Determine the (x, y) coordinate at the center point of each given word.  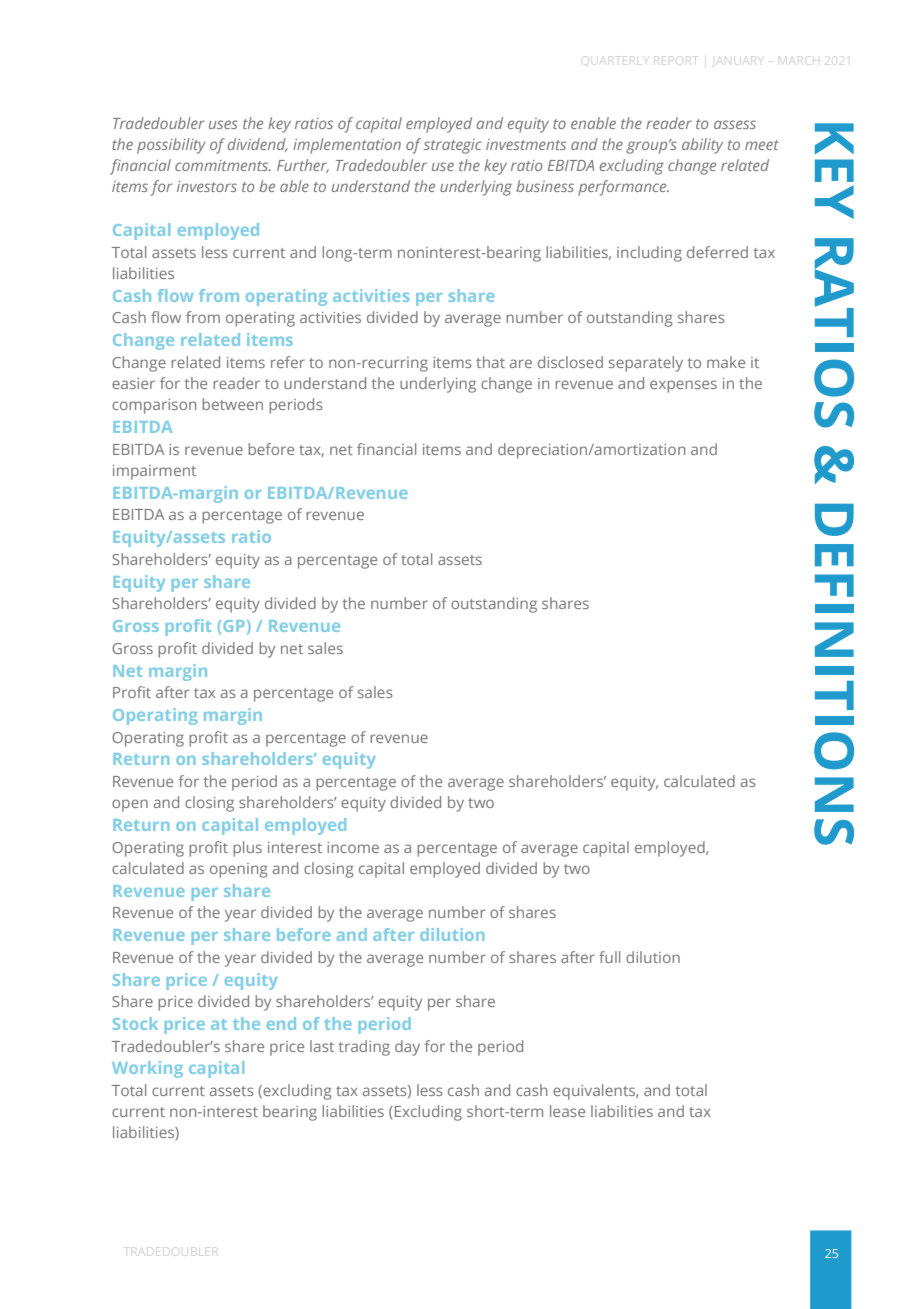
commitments (223, 165)
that (490, 362)
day (407, 1048)
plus (247, 849)
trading (364, 1048)
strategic (453, 146)
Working (147, 1069)
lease (567, 1111)
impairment (154, 472)
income (353, 847)
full (609, 957)
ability (702, 146)
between (232, 404)
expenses (683, 386)
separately (646, 364)
